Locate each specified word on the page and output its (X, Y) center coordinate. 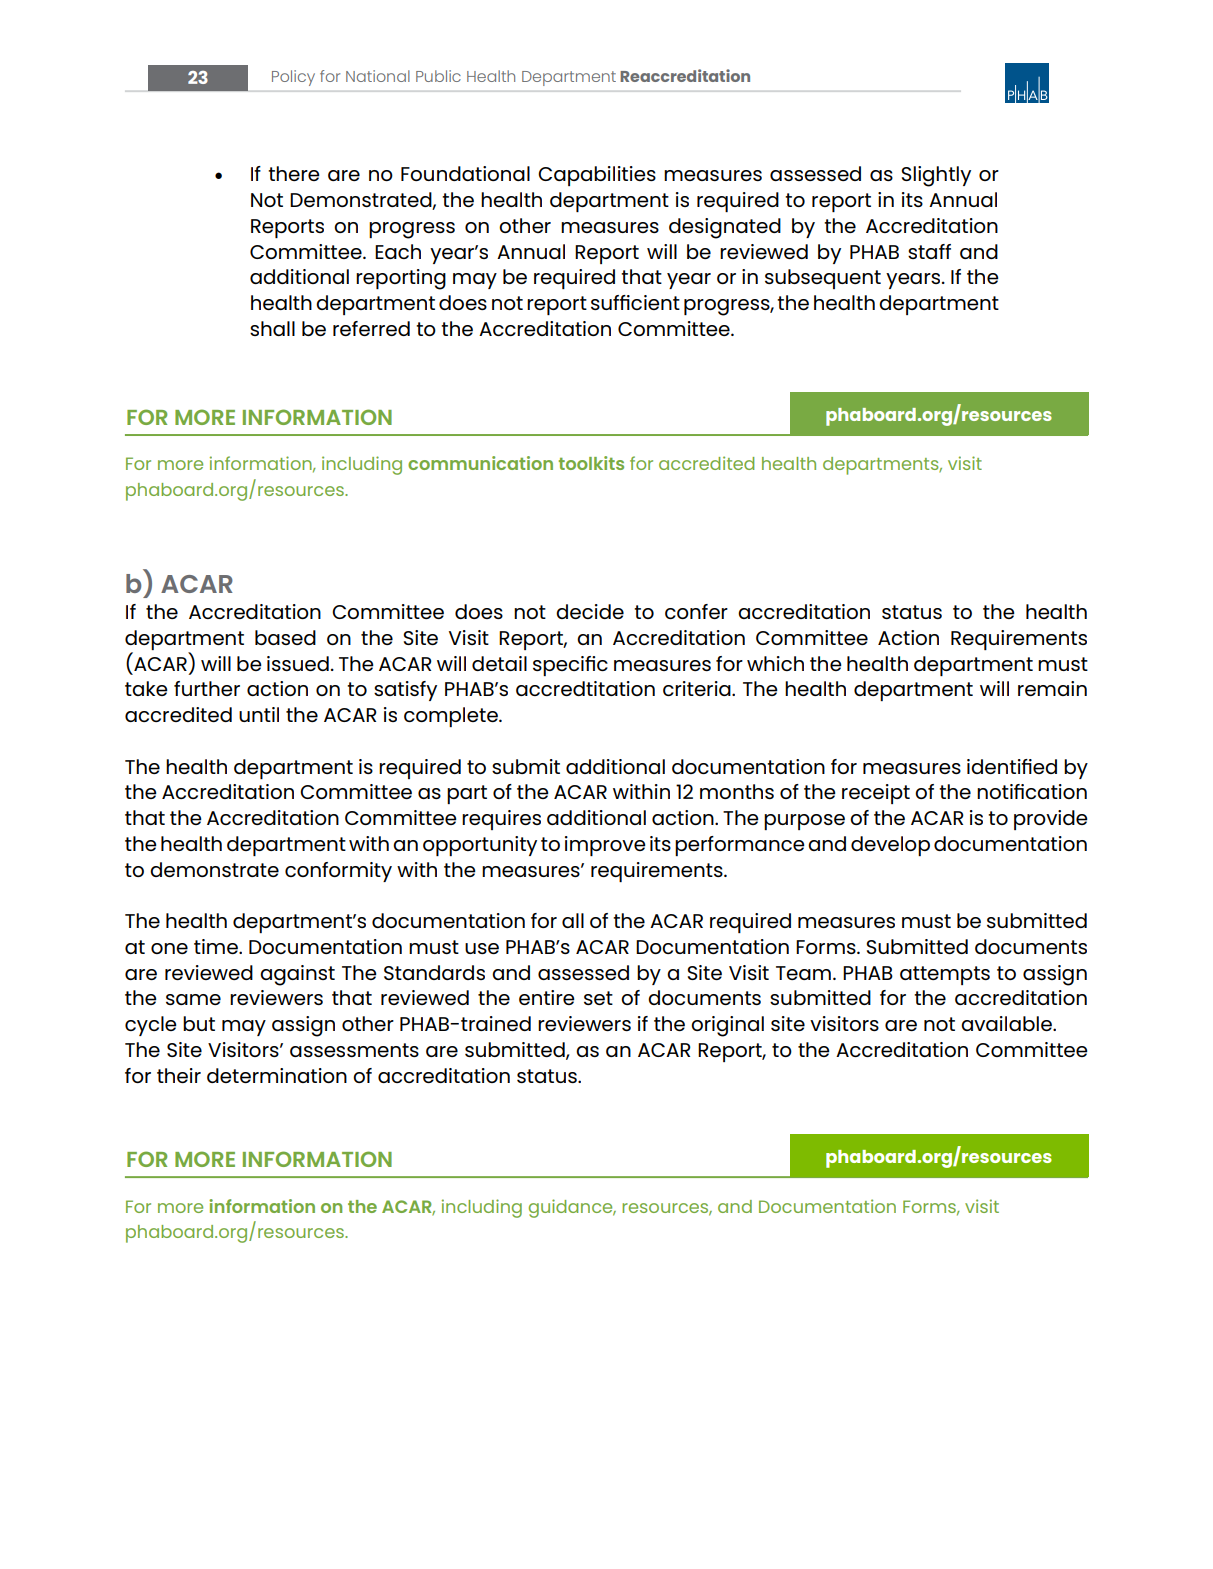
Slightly (936, 176)
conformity (338, 872)
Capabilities (597, 176)
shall (272, 328)
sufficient (635, 302)
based (285, 637)
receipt (876, 794)
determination (277, 1075)
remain (1052, 688)
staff (929, 251)
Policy (293, 78)
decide (590, 611)
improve (605, 846)
